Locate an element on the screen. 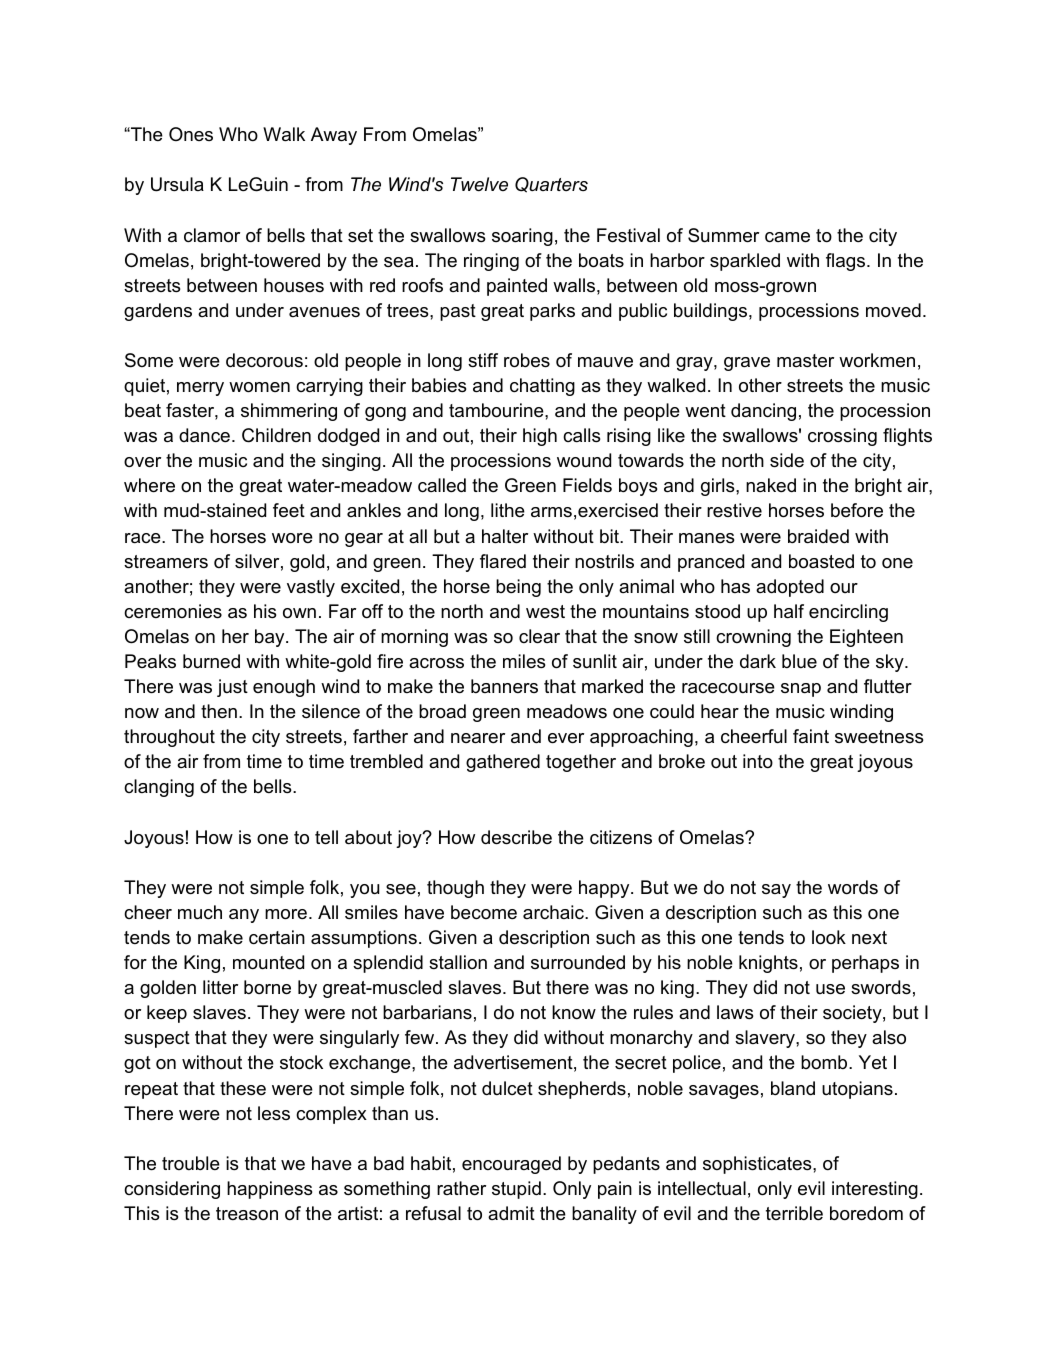 This screenshot has width=1056, height=1366. came is located at coordinates (787, 237).
